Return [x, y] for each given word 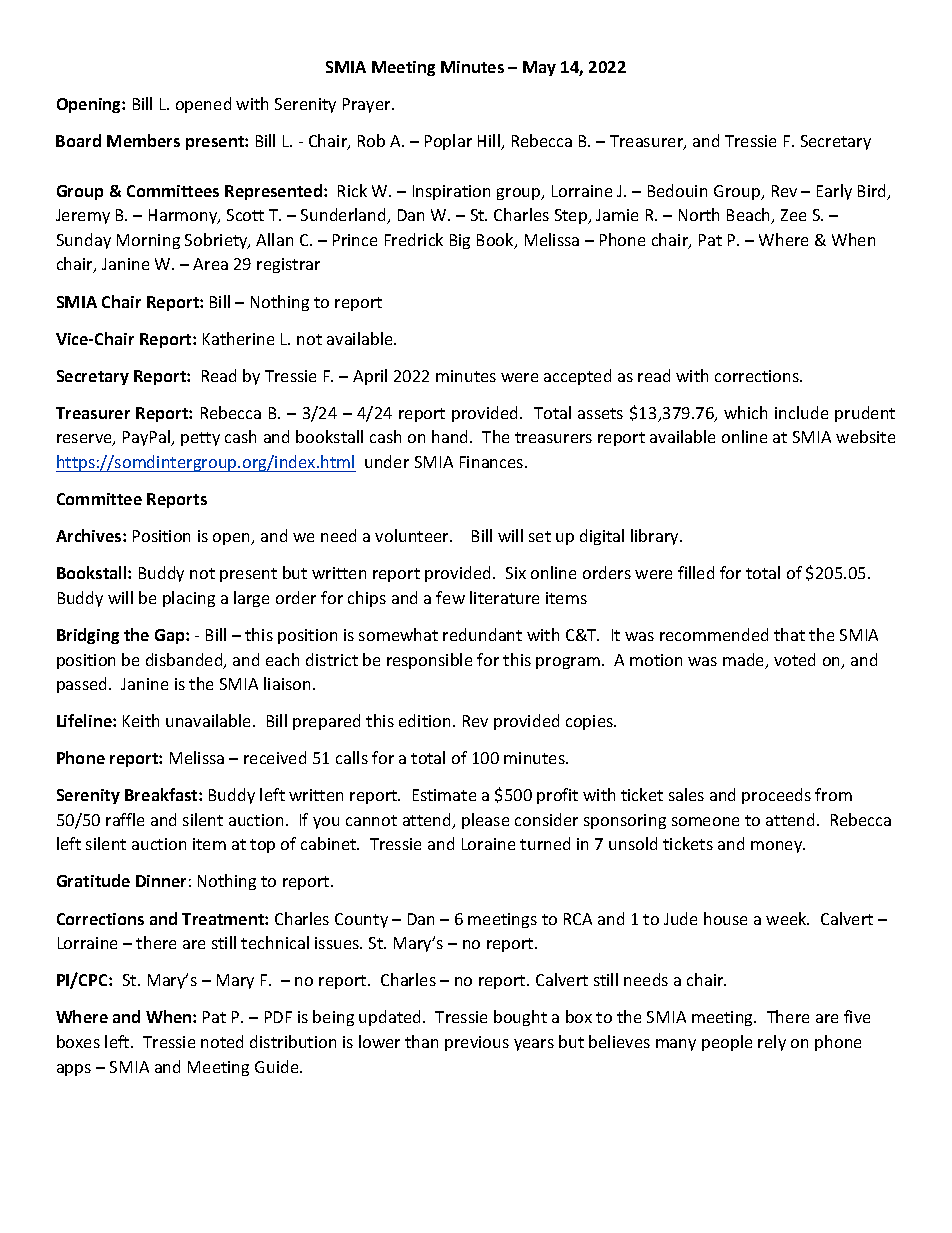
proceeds [776, 796]
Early [834, 192]
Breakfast [162, 794]
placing [189, 599]
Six [516, 573]
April [370, 377]
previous [477, 1043]
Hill [490, 142]
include [801, 412]
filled [696, 572]
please [485, 821]
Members [143, 140]
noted [222, 1041]
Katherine [238, 338]
